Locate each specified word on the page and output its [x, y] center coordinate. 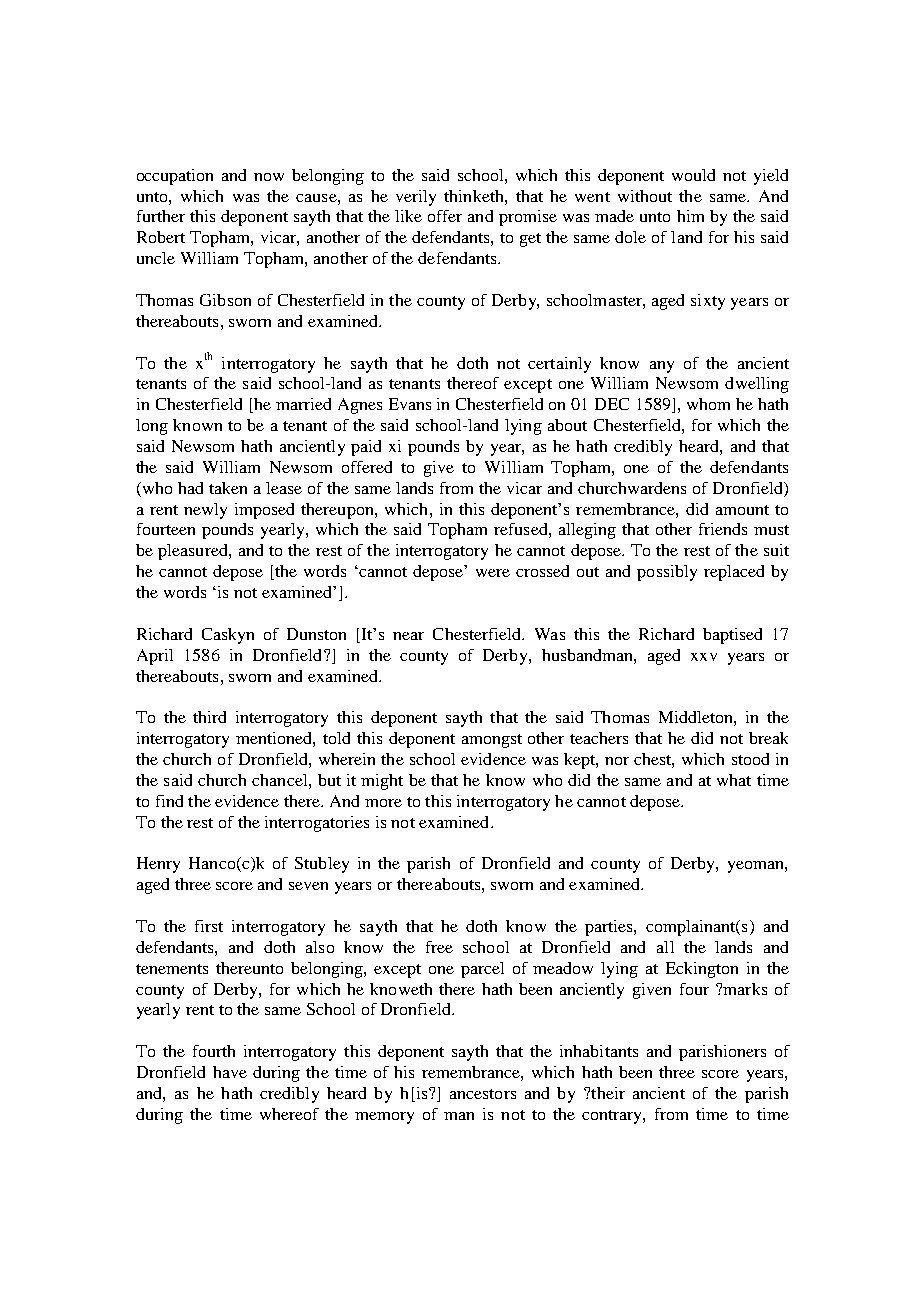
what [734, 780]
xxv [704, 657]
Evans [410, 404]
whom [708, 404]
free [439, 947]
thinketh [475, 196]
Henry [158, 865]
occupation [175, 177]
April [155, 657]
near [408, 636]
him [690, 216]
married [303, 404]
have [230, 1072]
